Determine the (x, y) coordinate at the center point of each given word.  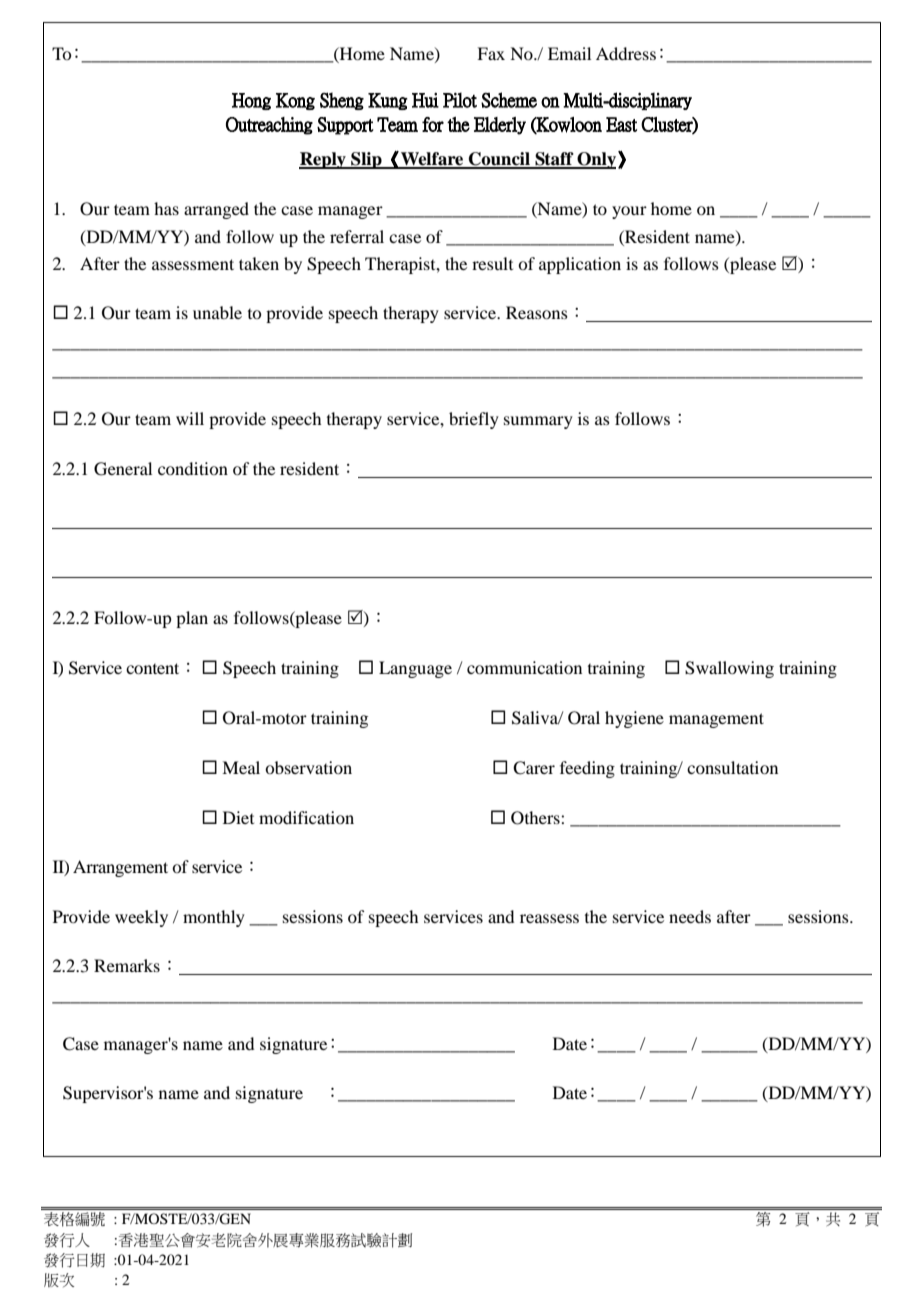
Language (415, 669)
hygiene (634, 719)
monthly (214, 918)
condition (193, 468)
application (580, 265)
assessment (193, 264)
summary (538, 422)
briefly (474, 420)
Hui (425, 100)
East (621, 124)
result (492, 263)
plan (192, 619)
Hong (251, 101)
